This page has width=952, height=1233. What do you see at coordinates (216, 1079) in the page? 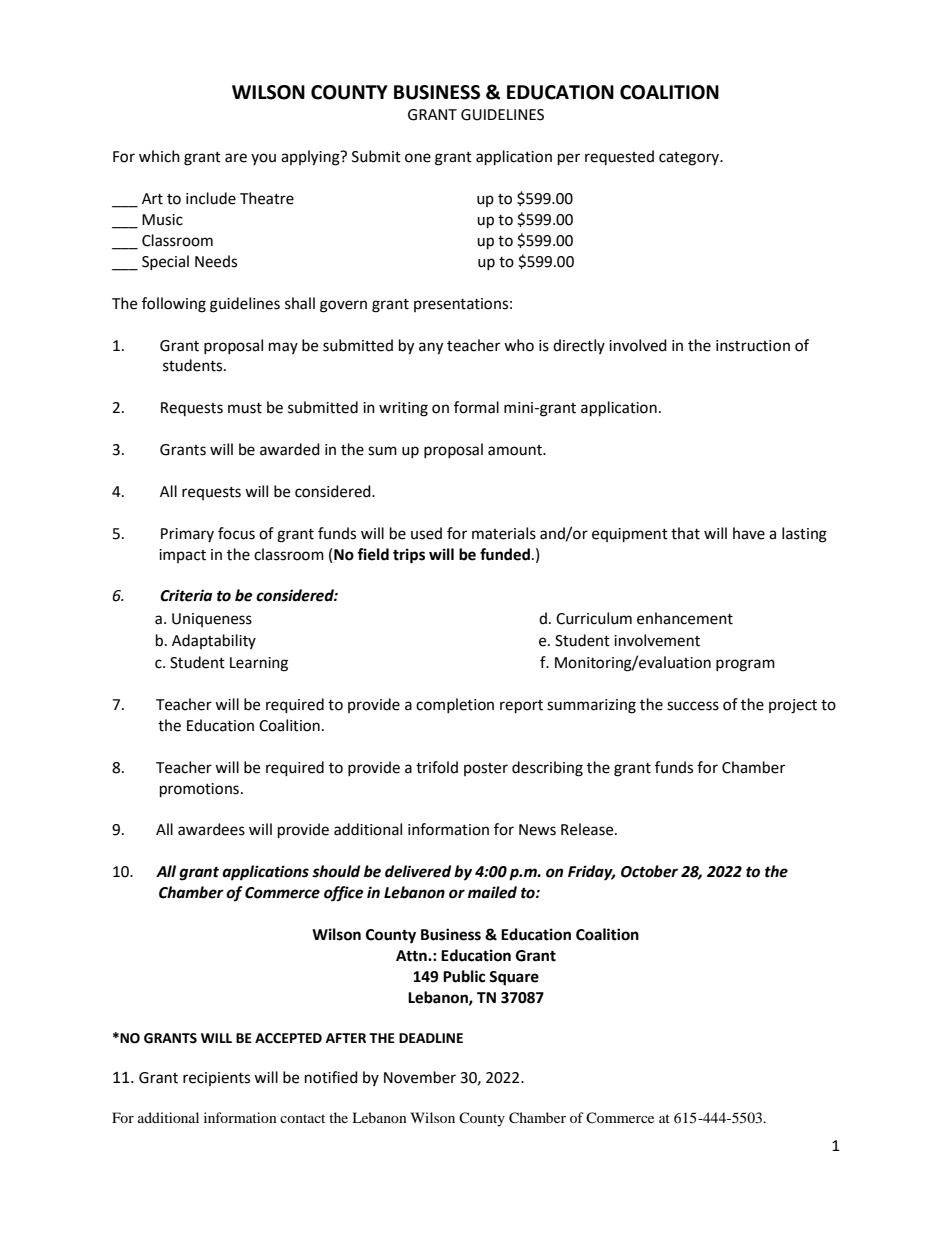
I see `recipients` at bounding box center [216, 1079].
